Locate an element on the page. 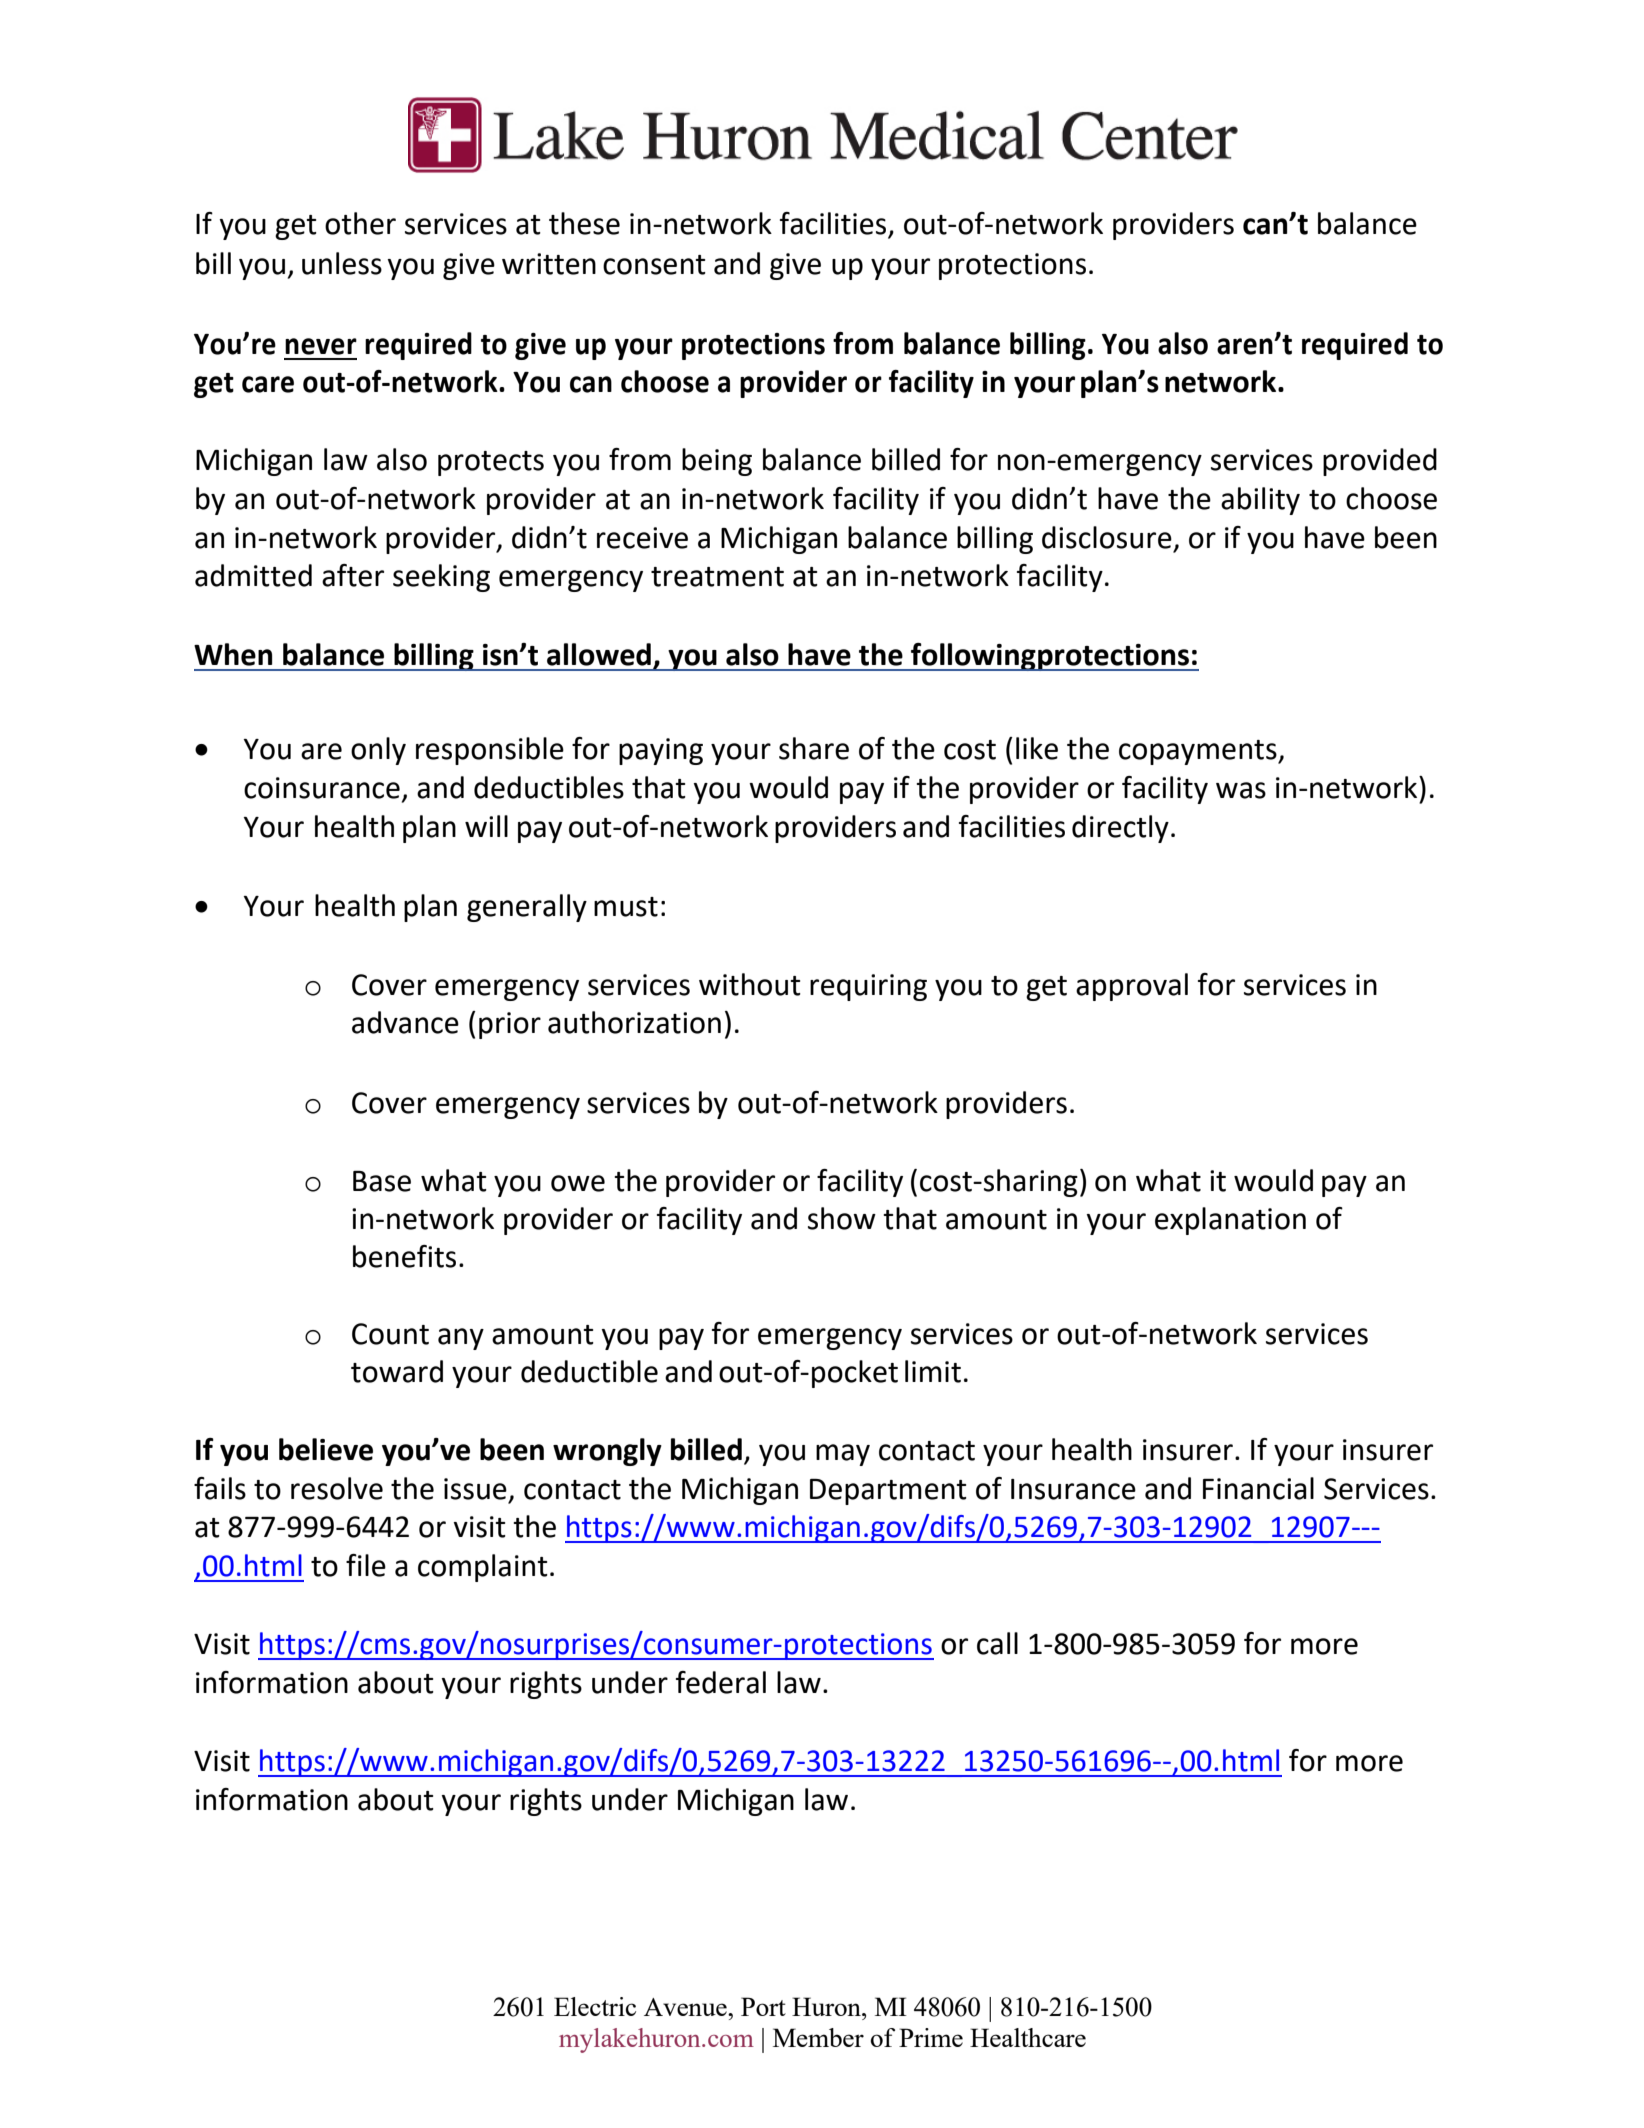 Image resolution: width=1644 pixels, height=2128 pixels. Prime is located at coordinates (931, 2037).
